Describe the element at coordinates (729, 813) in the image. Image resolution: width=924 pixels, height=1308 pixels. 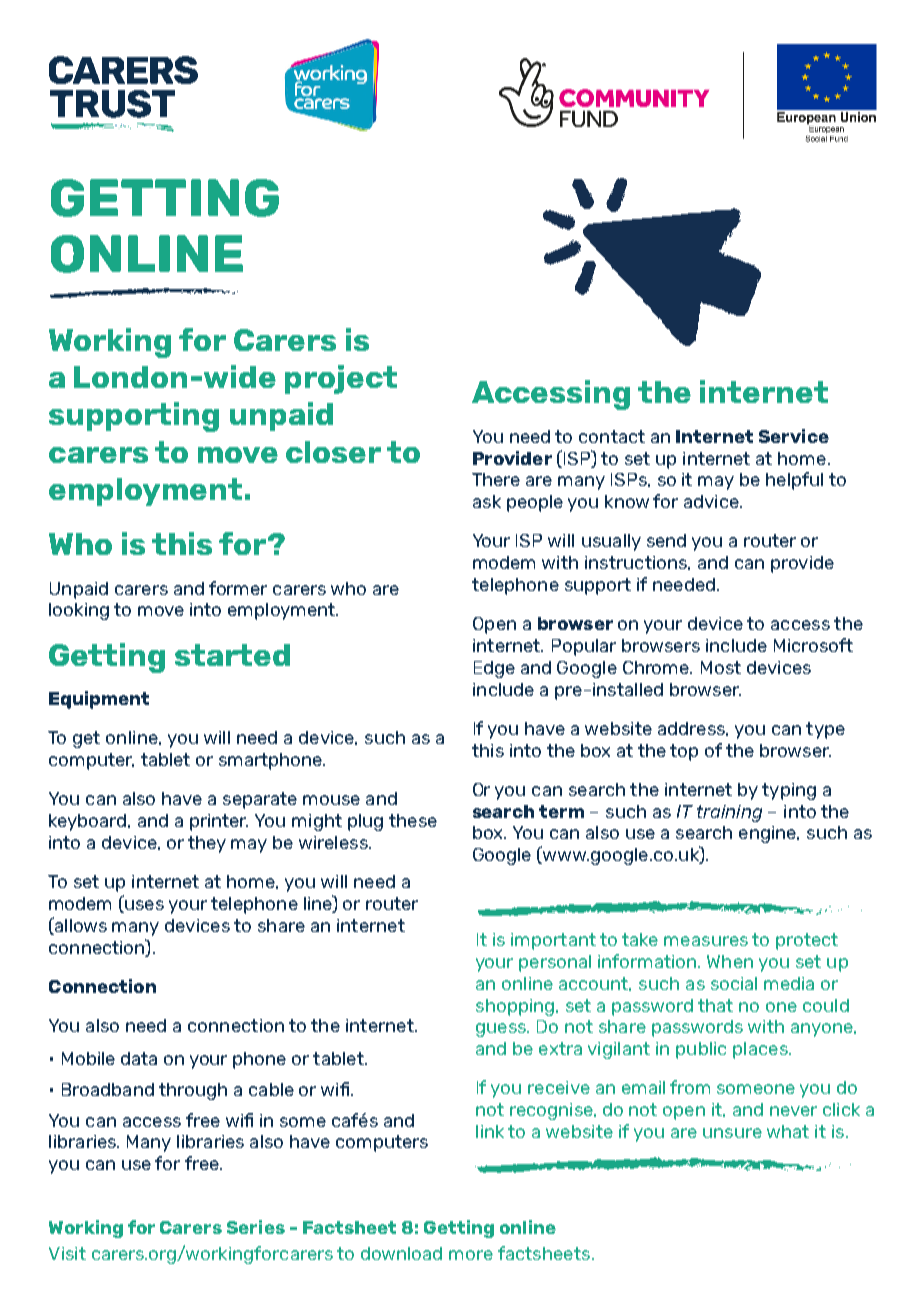
I see `training` at that location.
